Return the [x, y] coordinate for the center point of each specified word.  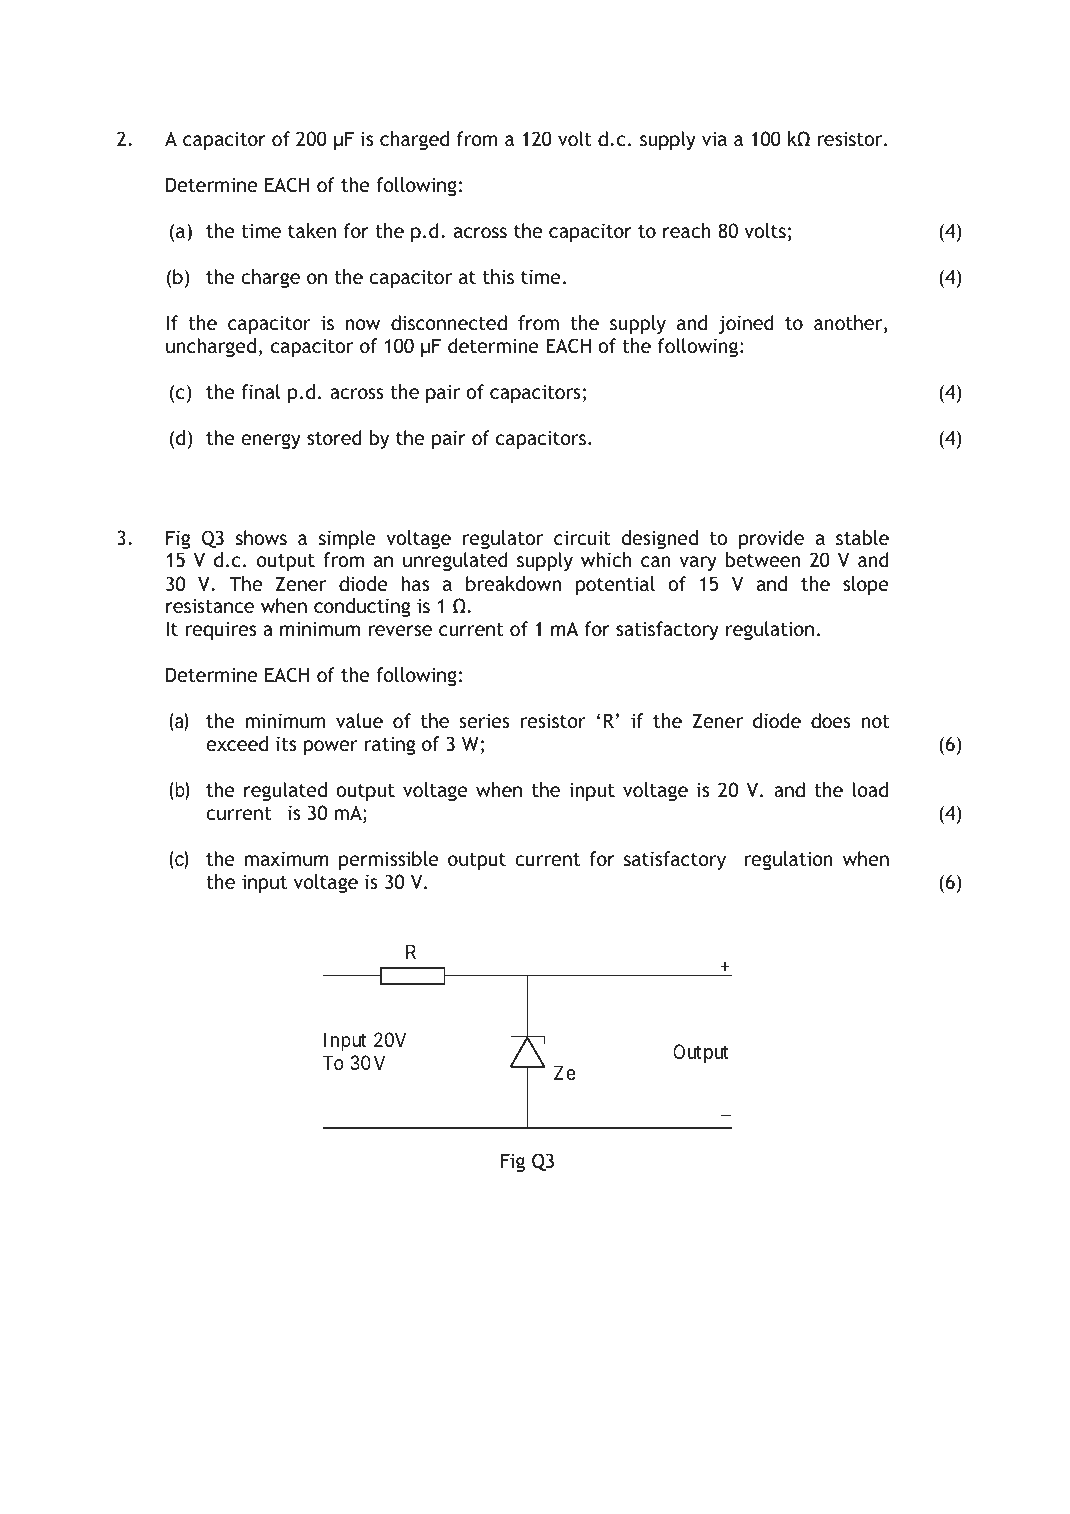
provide [771, 539]
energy [271, 441]
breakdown [513, 583]
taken [312, 230]
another [849, 324]
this [498, 276]
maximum [286, 858]
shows [261, 537]
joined [746, 324]
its [286, 743]
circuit [582, 537]
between [763, 560]
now [362, 324]
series [484, 720]
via [714, 138]
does [831, 720]
